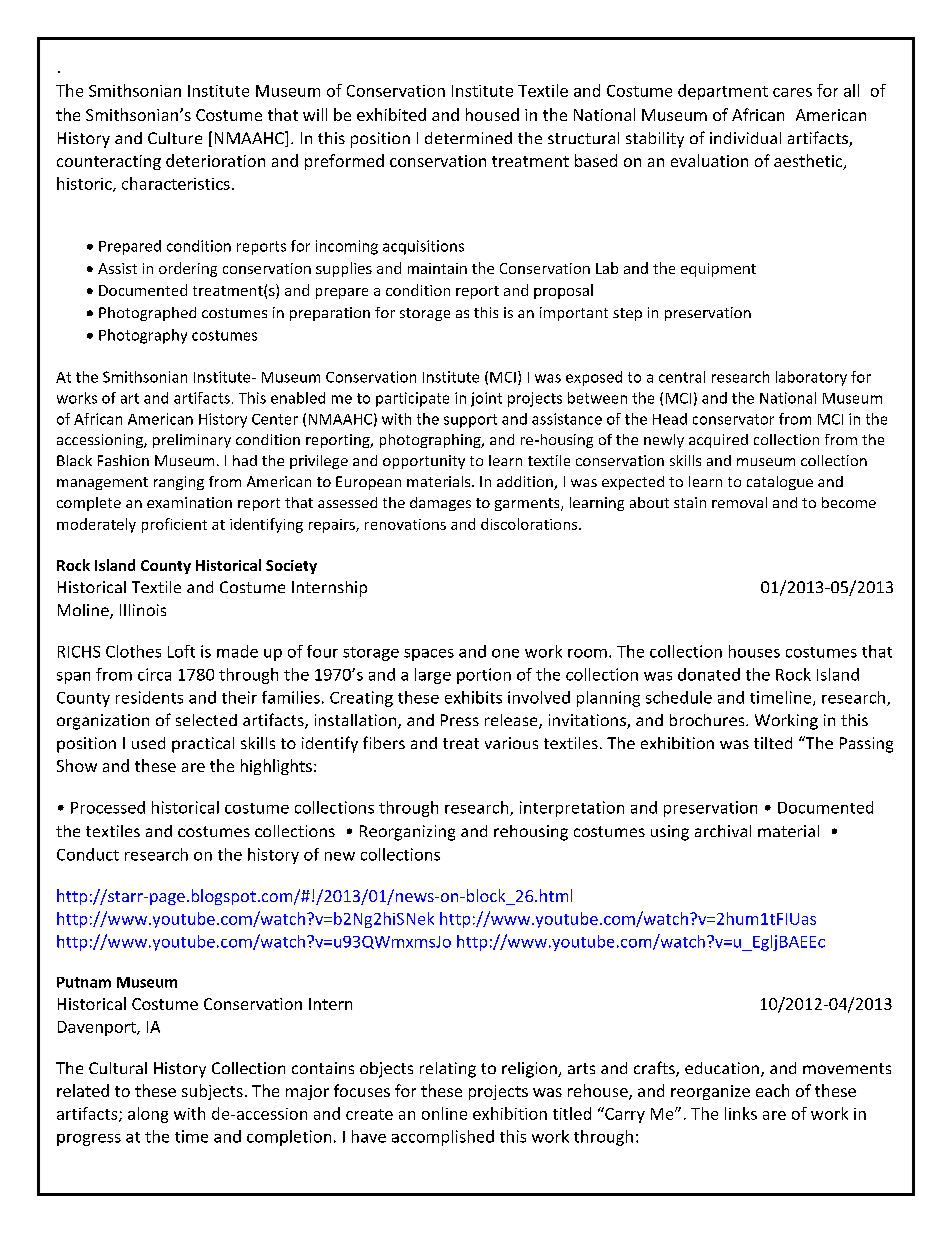  Describe the element at coordinates (143, 610) in the page. I see `Illinois` at that location.
